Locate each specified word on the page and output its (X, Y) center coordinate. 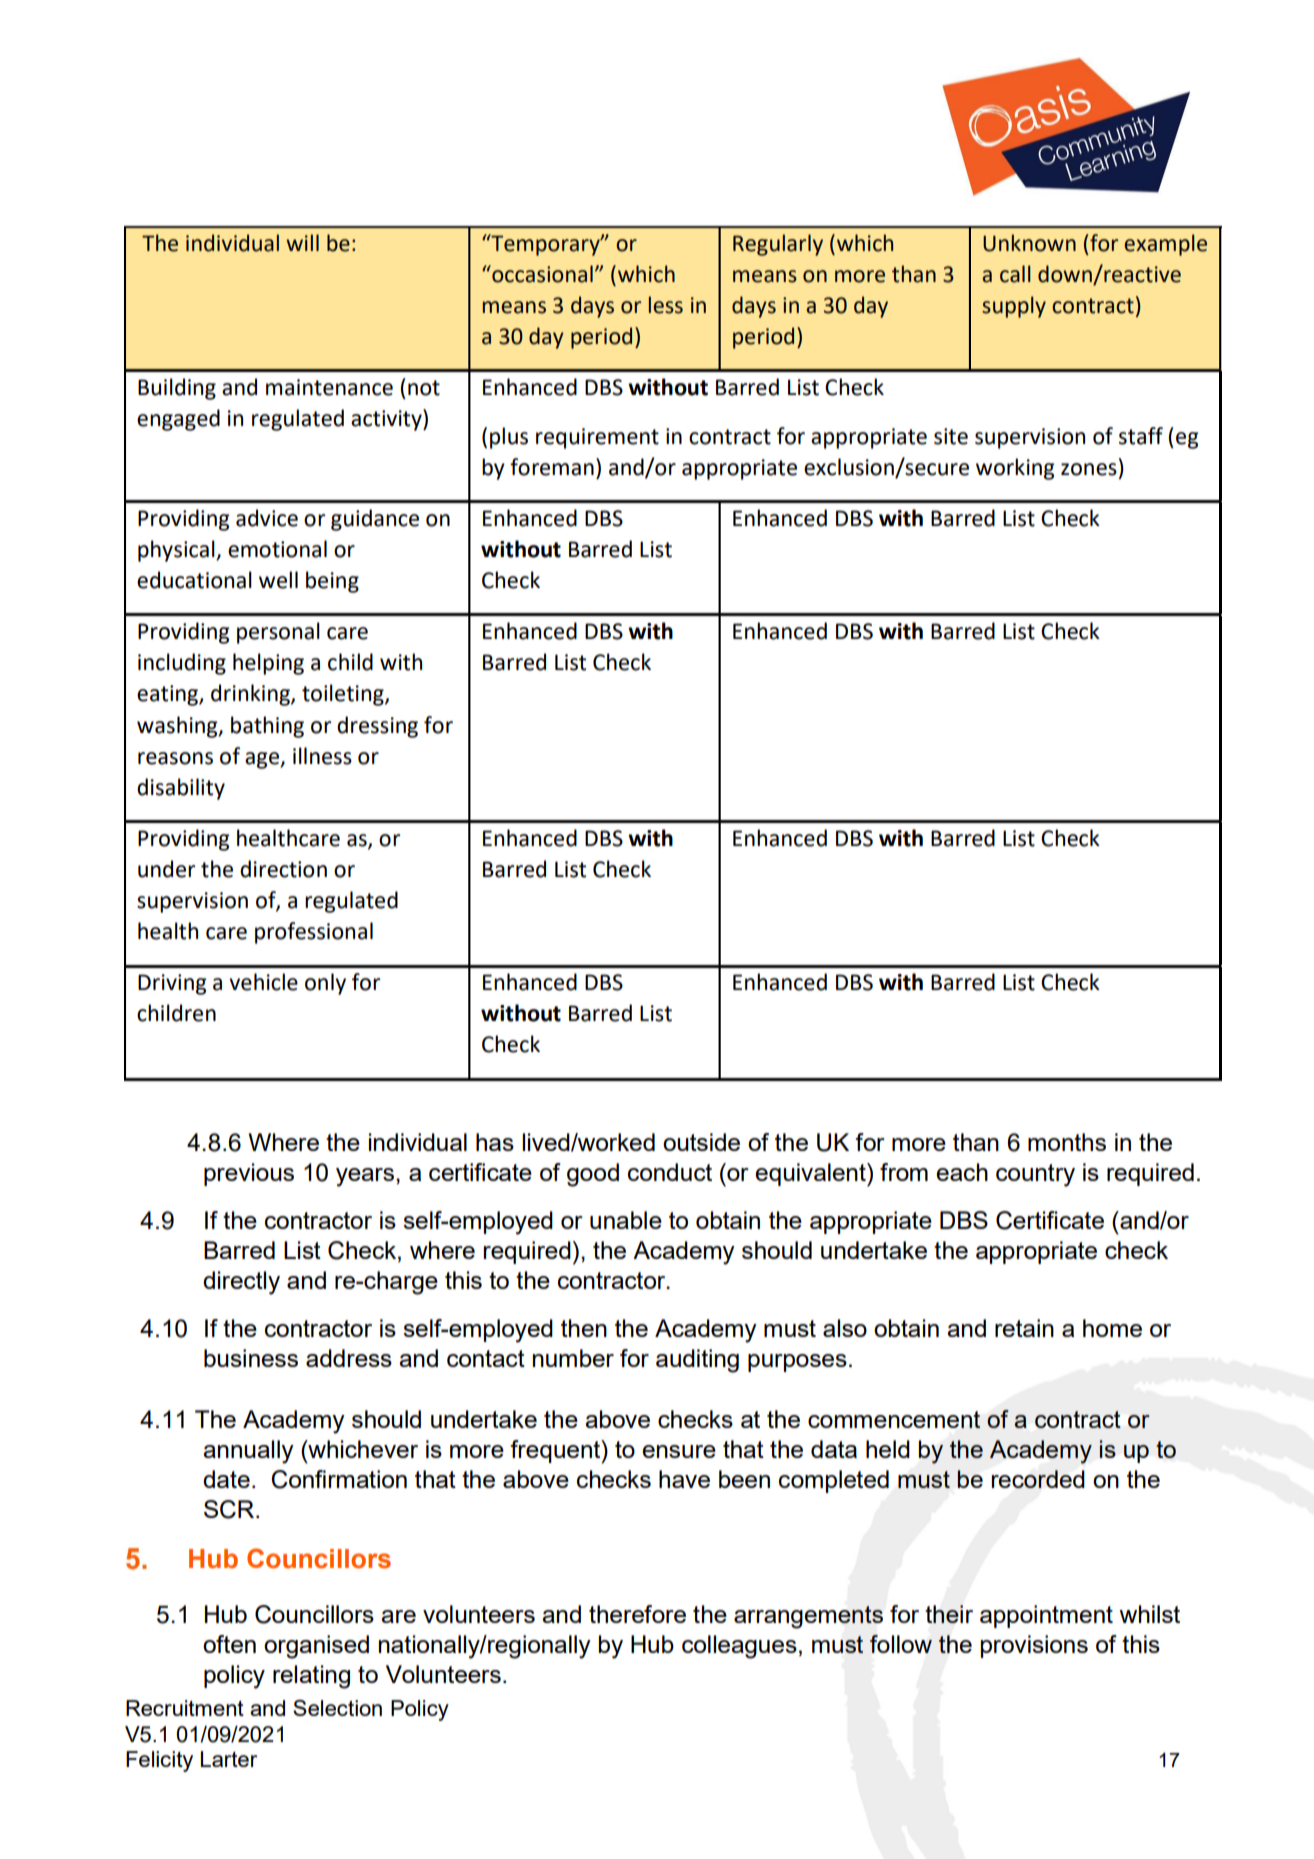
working (1015, 469)
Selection (337, 1708)
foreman (552, 467)
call (1015, 274)
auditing (697, 1361)
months (1067, 1142)
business (251, 1358)
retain (1024, 1328)
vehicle (263, 982)
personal (278, 633)
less (666, 305)
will (302, 242)
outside (701, 1142)
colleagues (739, 1647)
